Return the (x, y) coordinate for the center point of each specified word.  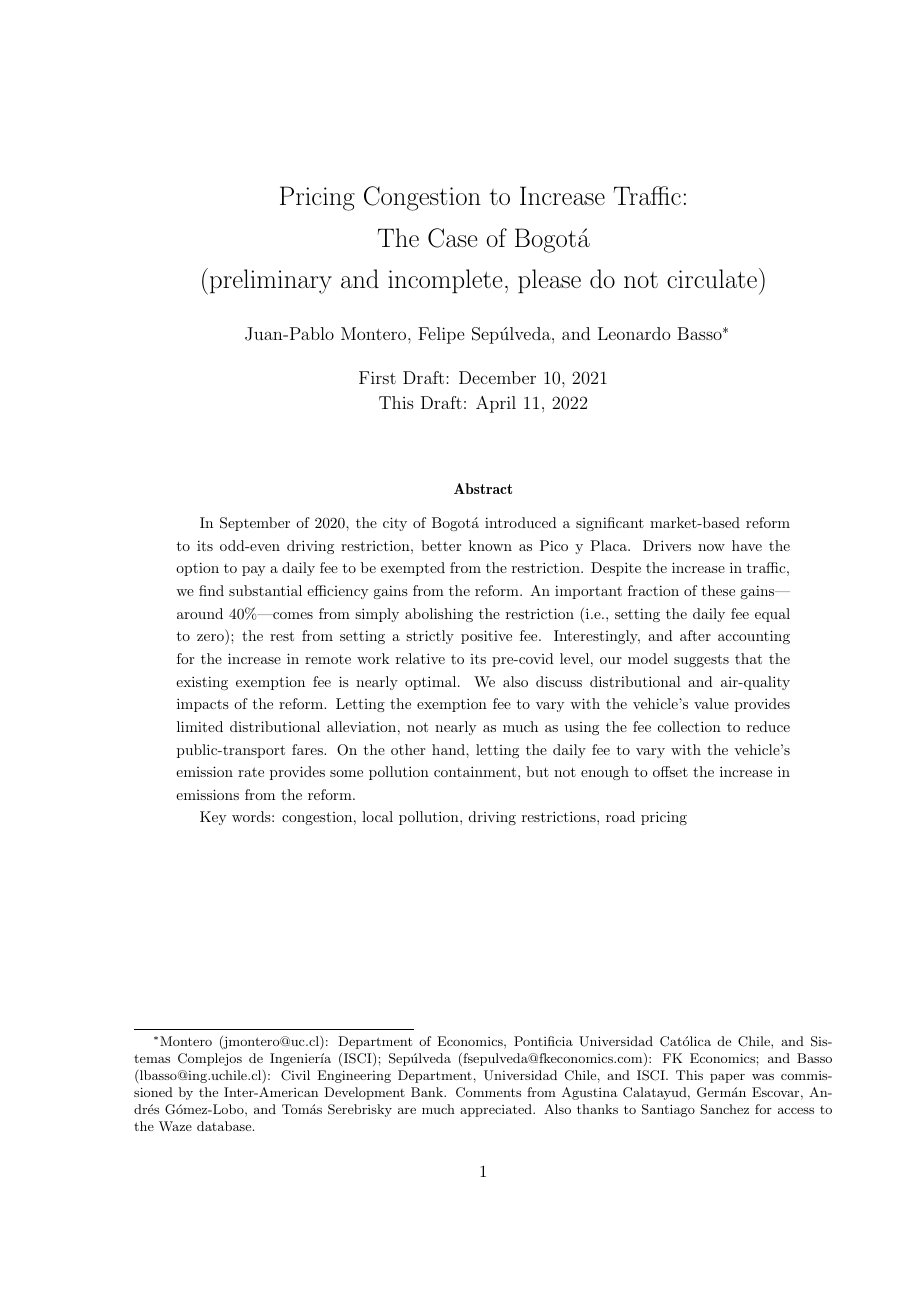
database (225, 1126)
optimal (432, 683)
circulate (712, 278)
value (711, 703)
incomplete (445, 281)
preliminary (271, 281)
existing (202, 683)
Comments (488, 1092)
